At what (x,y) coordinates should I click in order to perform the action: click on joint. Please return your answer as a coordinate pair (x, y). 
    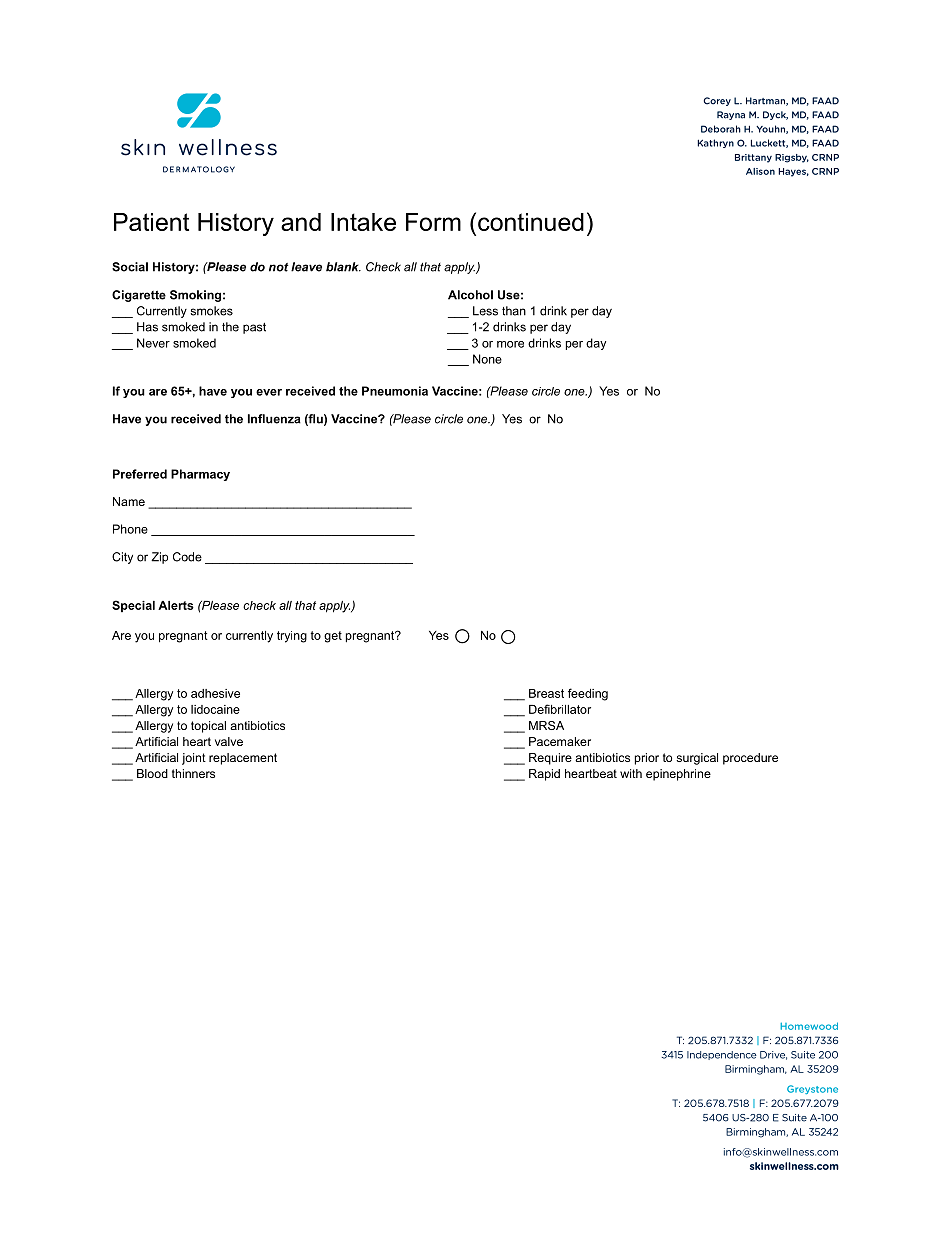
    Looking at the image, I should click on (194, 759).
